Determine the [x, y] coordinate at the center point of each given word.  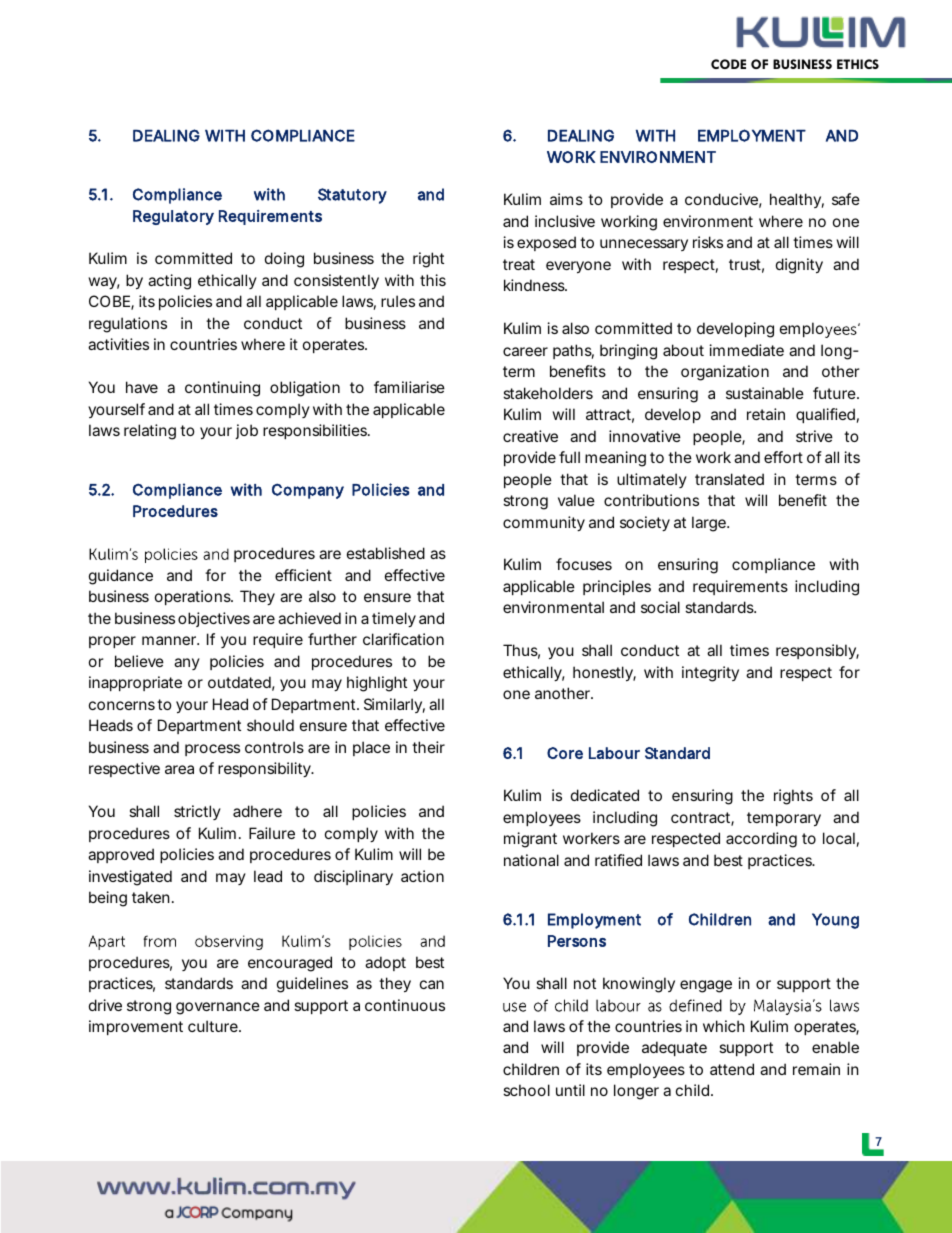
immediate [747, 350]
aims [566, 199]
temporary [784, 819]
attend [732, 1069]
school [526, 1090]
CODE [728, 64]
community [544, 523]
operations [194, 597]
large [710, 524]
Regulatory [173, 217]
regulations [128, 325]
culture [214, 1026]
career [525, 351]
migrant [530, 840]
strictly [197, 812]
